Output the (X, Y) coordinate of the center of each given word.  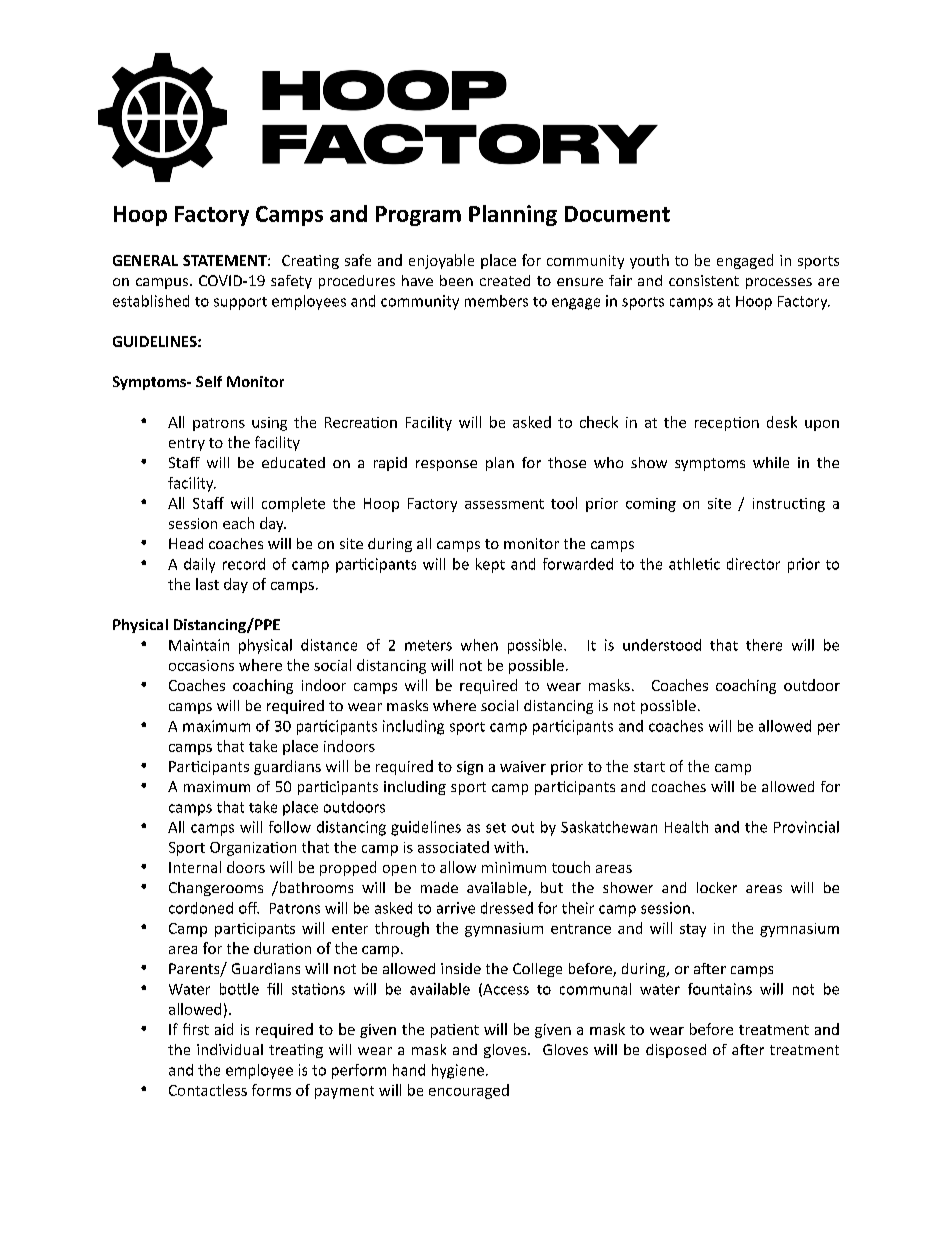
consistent (704, 280)
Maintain (199, 645)
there (764, 645)
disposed (676, 1051)
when (479, 645)
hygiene (458, 1071)
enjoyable (441, 261)
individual (230, 1049)
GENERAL (145, 260)
